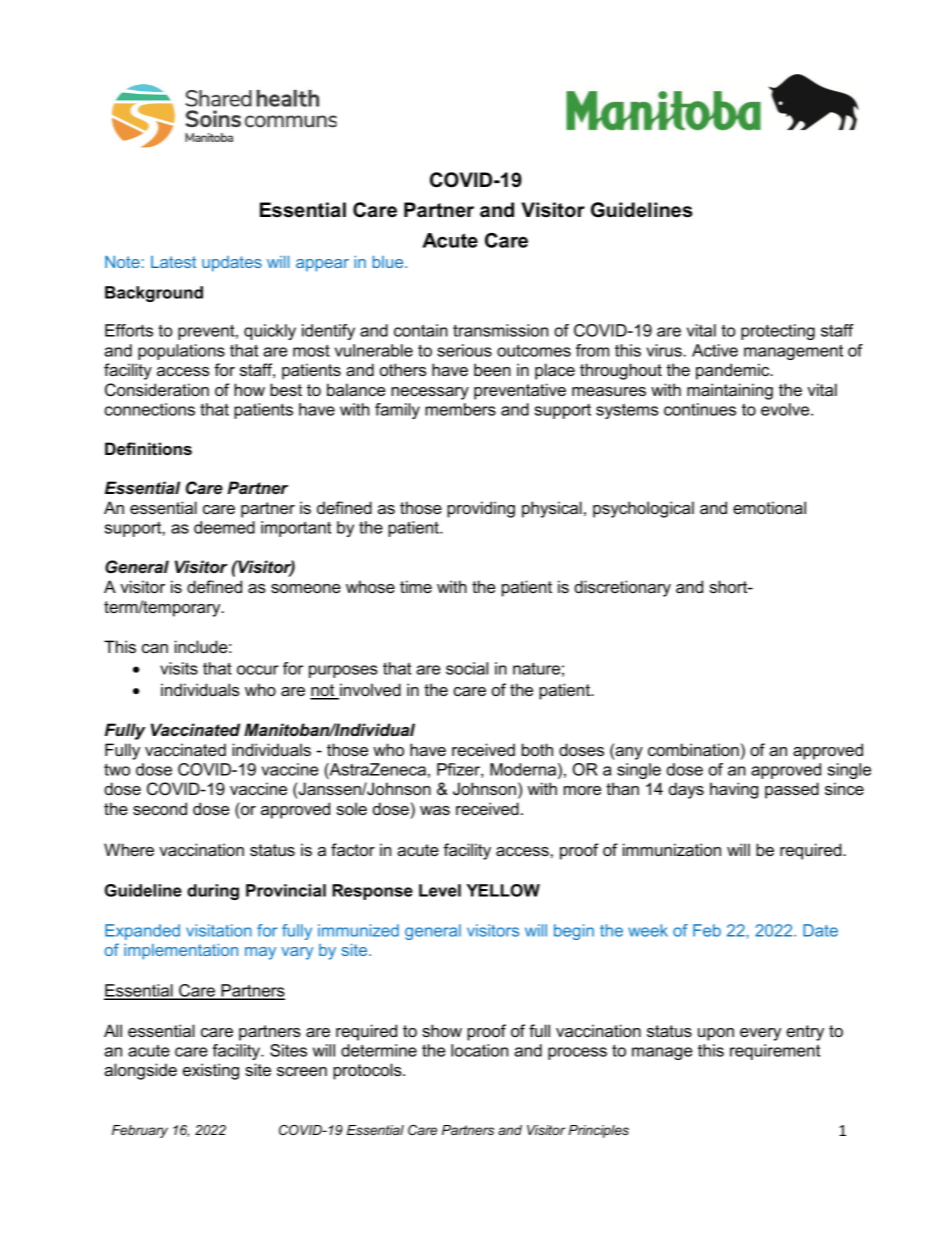 The height and width of the page is (1233, 952). Describe the element at coordinates (479, 1050) in the page. I see `location` at that location.
